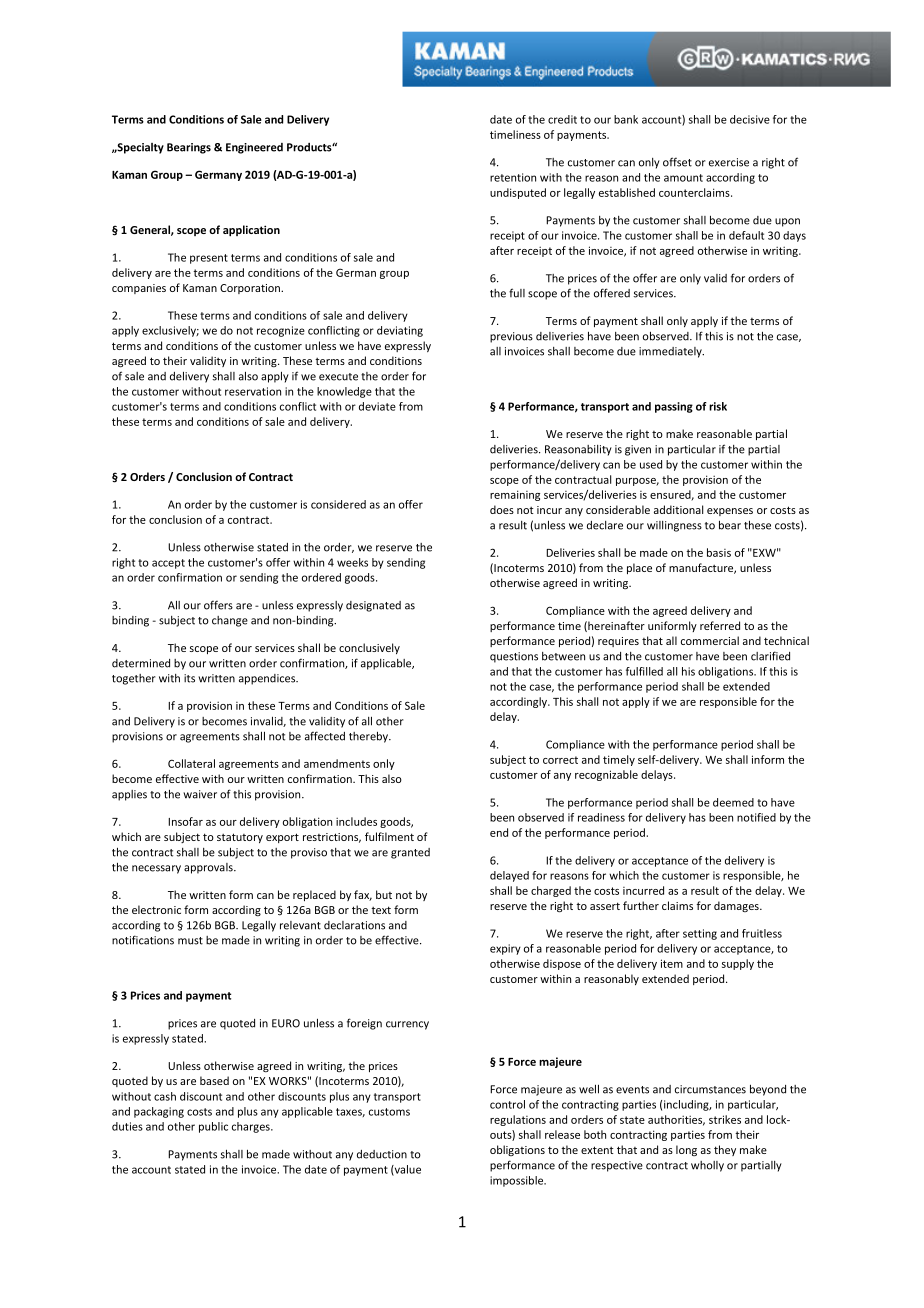 This screenshot has width=924, height=1308. I want to click on approvals, so click(209, 868).
